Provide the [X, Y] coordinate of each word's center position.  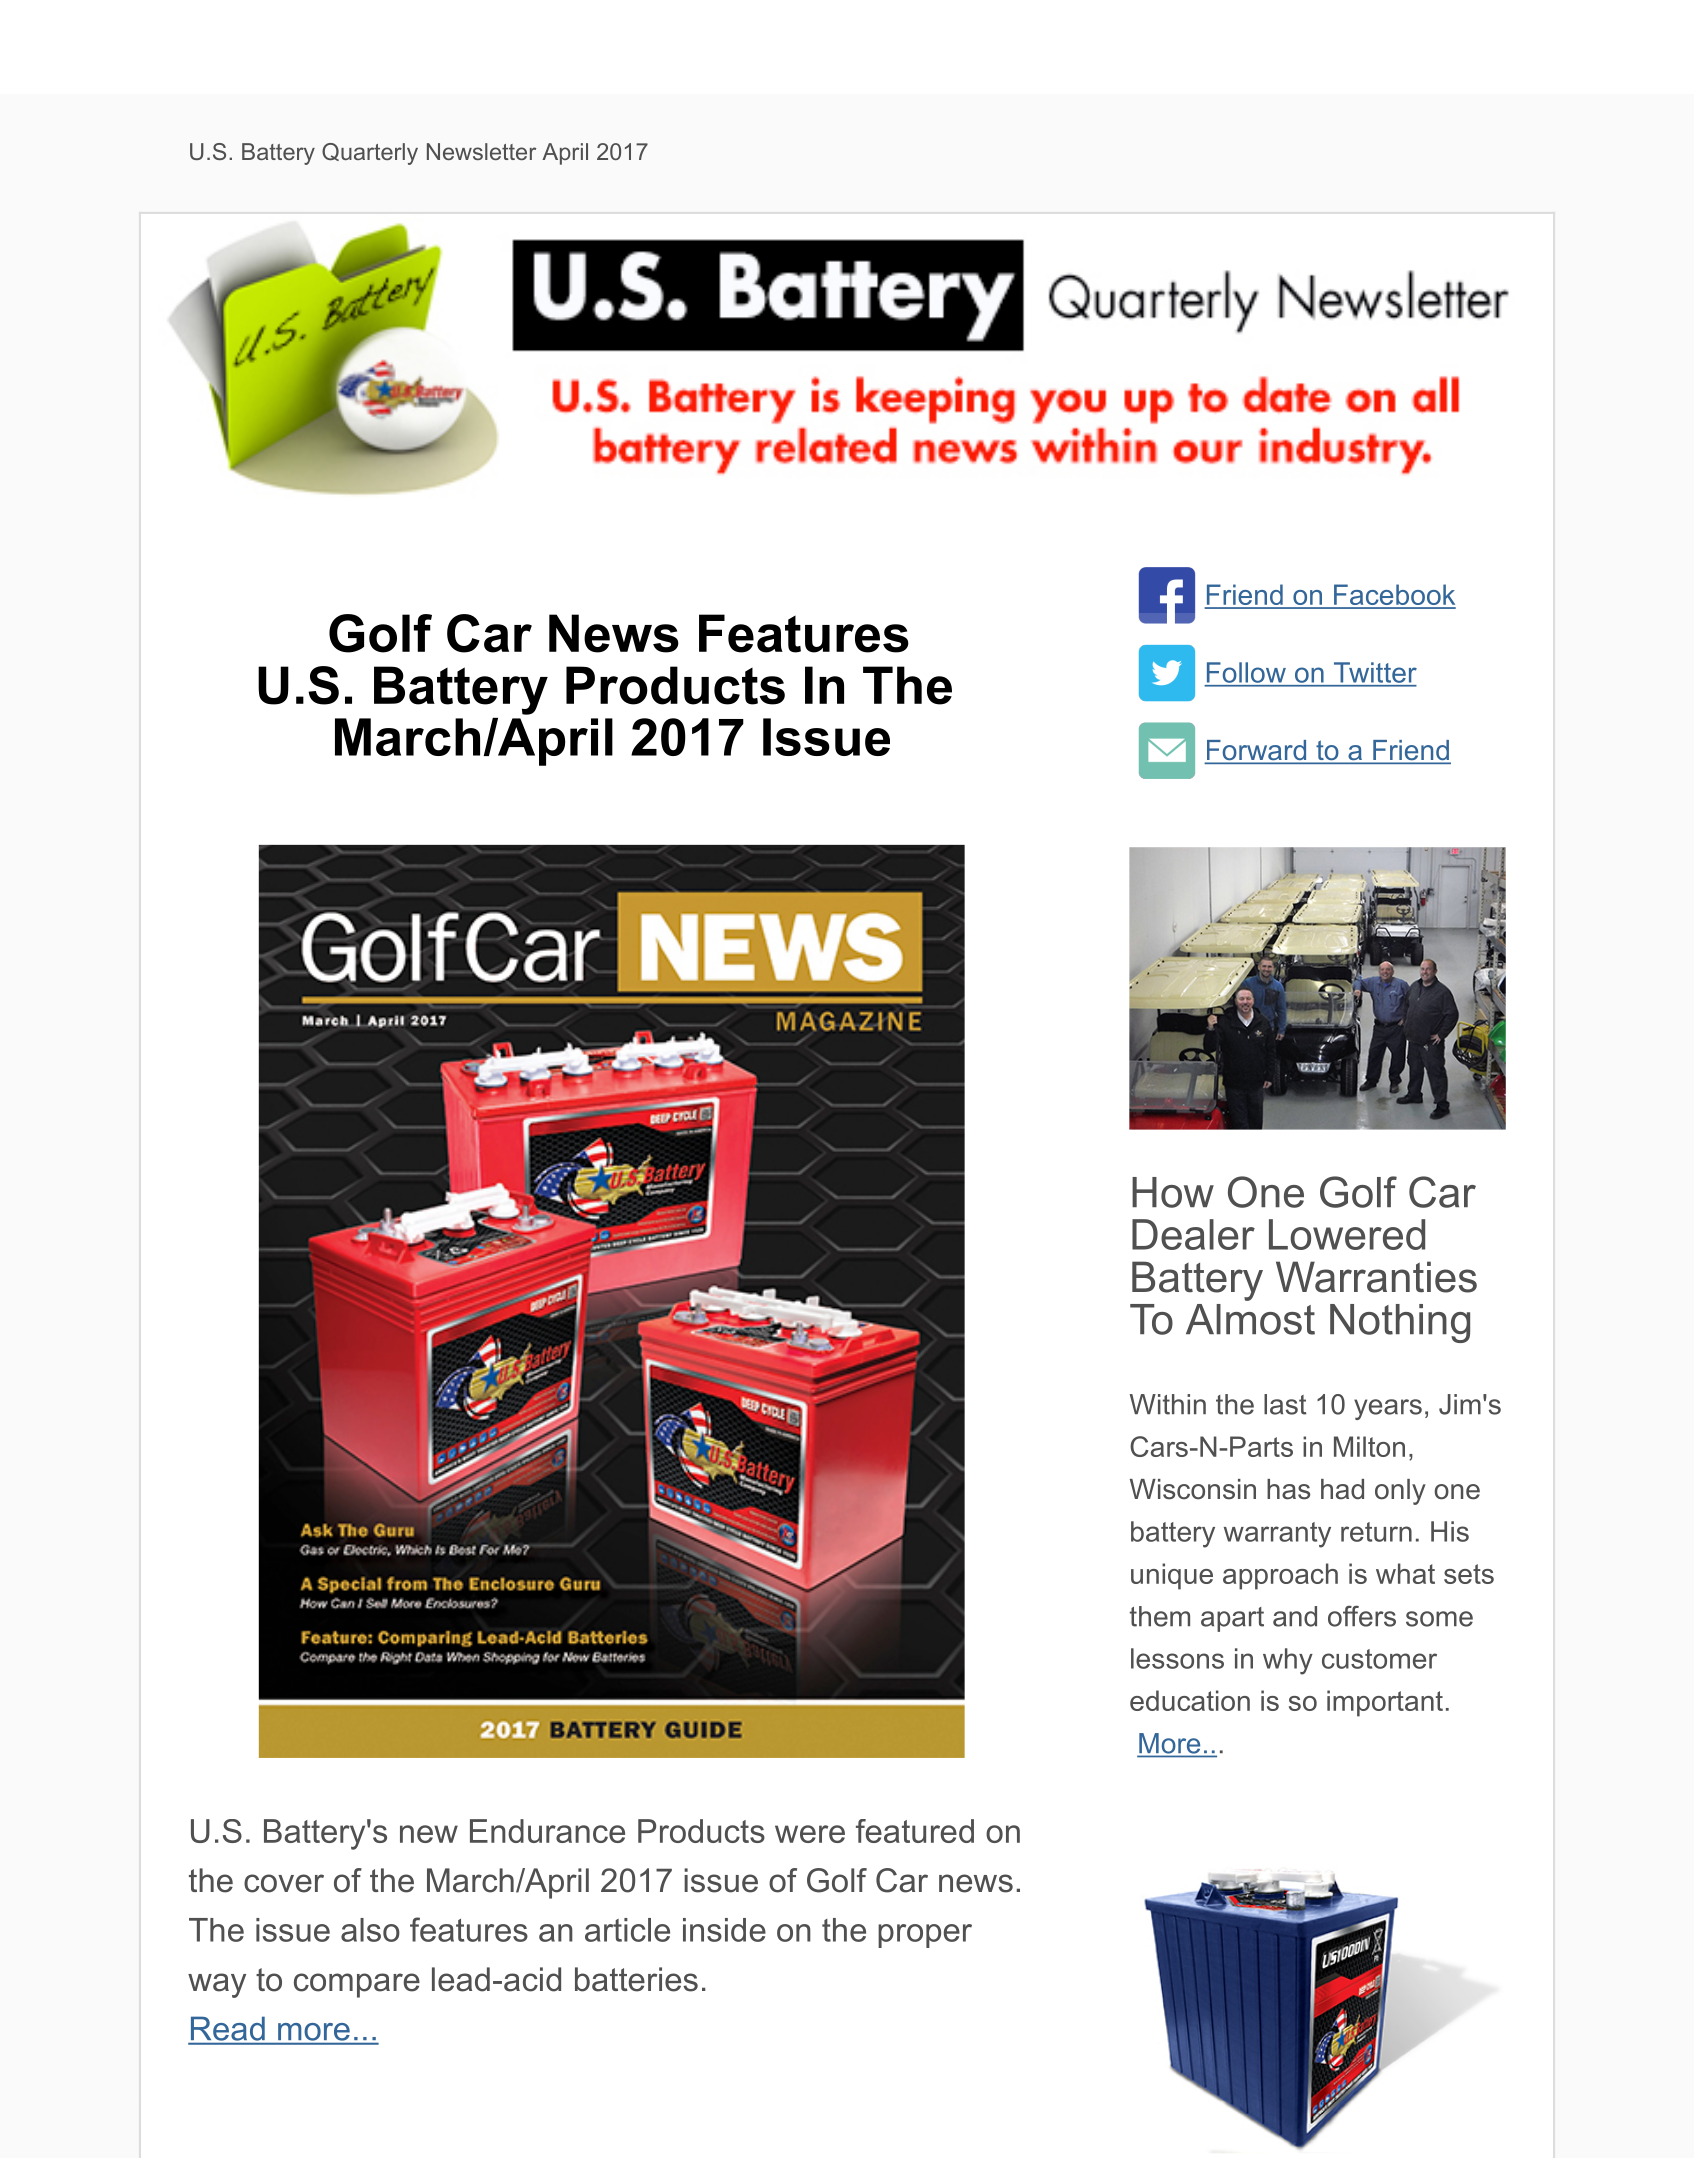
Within [1168, 1404]
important [1385, 1703]
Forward [1257, 751]
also [370, 1930]
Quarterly [370, 154]
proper [925, 1936]
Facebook [1394, 596]
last [1285, 1404]
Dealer [1193, 1234]
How [1173, 1192]
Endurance [547, 1831]
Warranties [1376, 1277]
